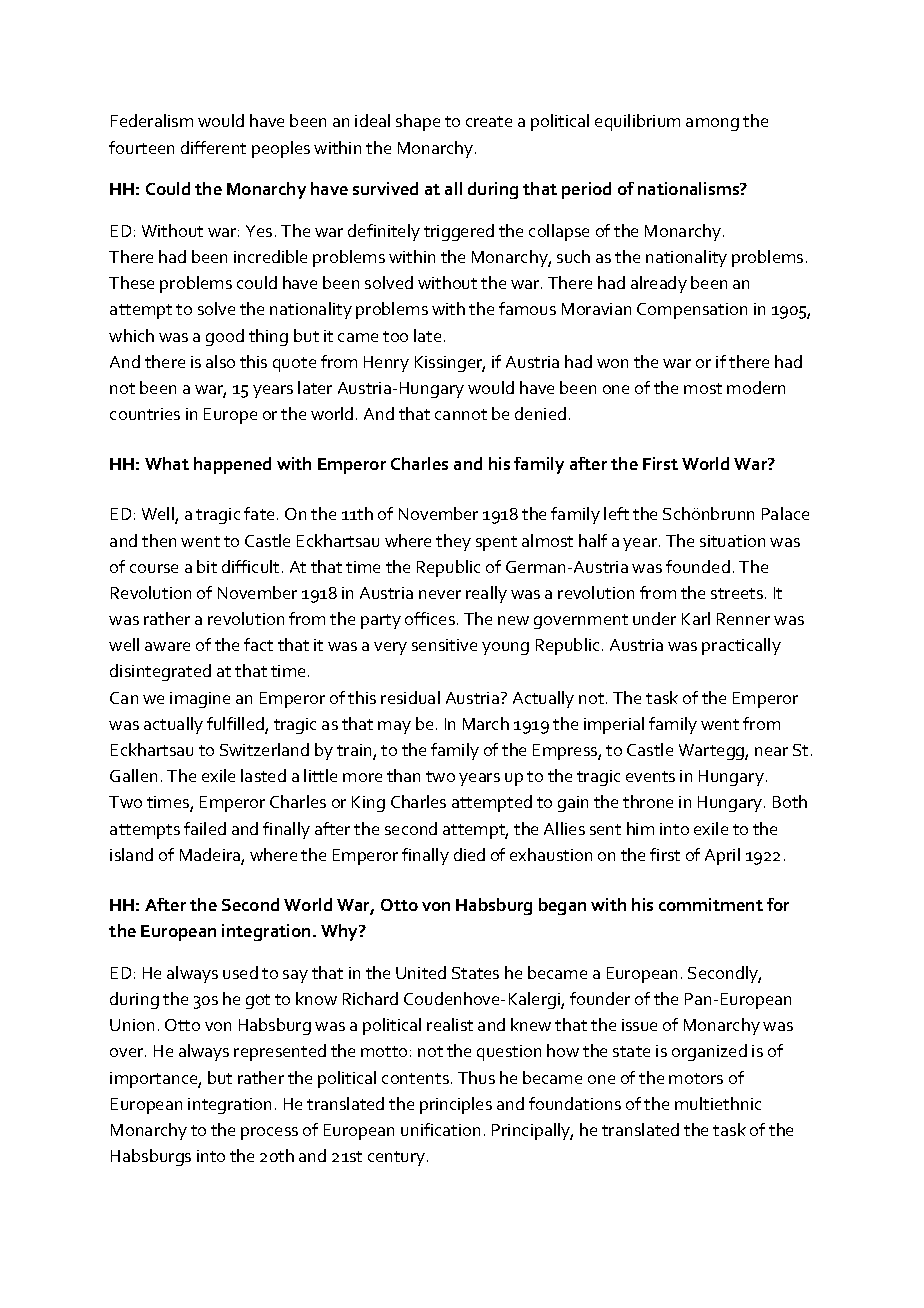 Image resolution: width=924 pixels, height=1308 pixels. I want to click on among, so click(712, 124).
